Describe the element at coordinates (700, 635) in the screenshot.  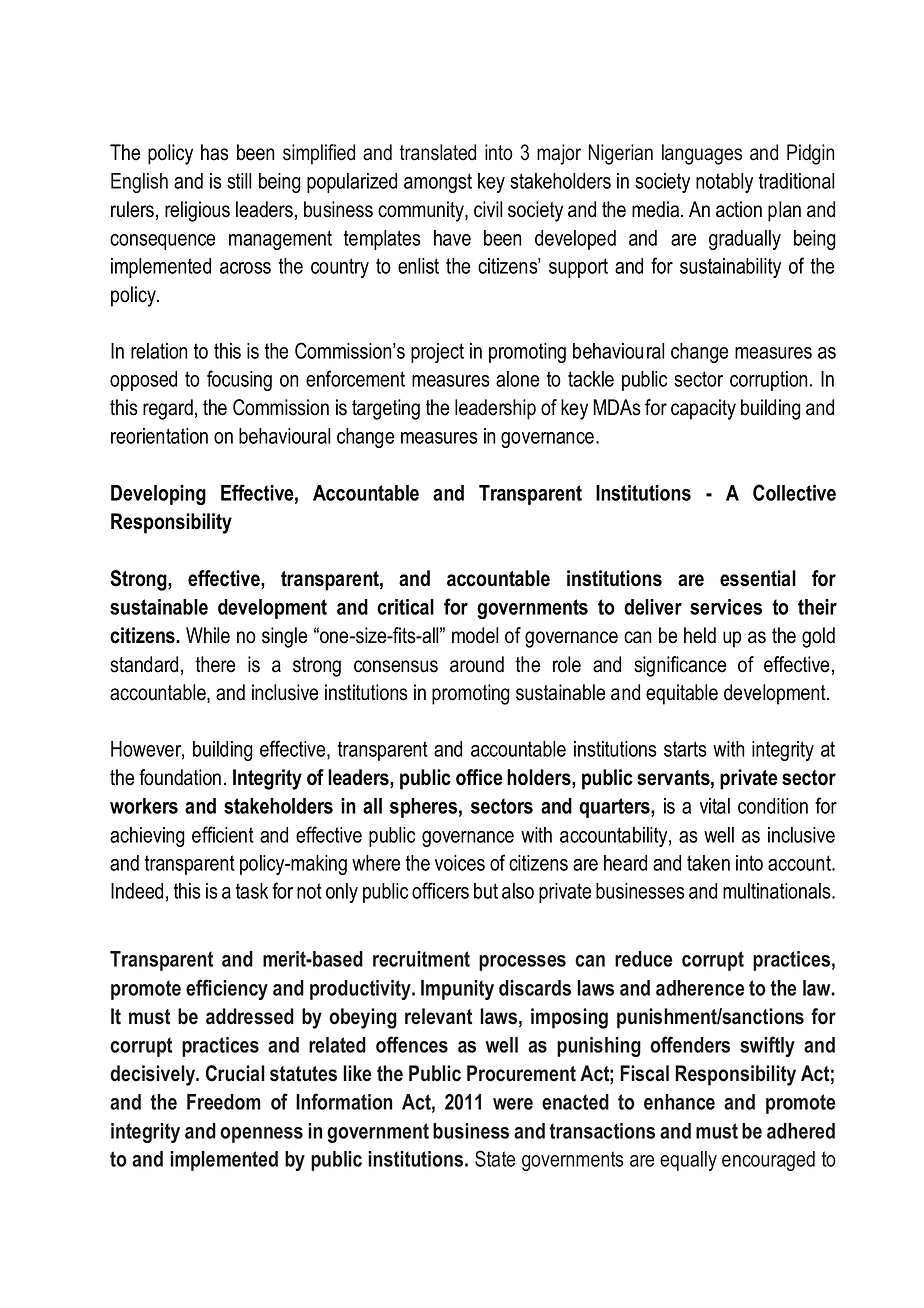
I see `held` at that location.
